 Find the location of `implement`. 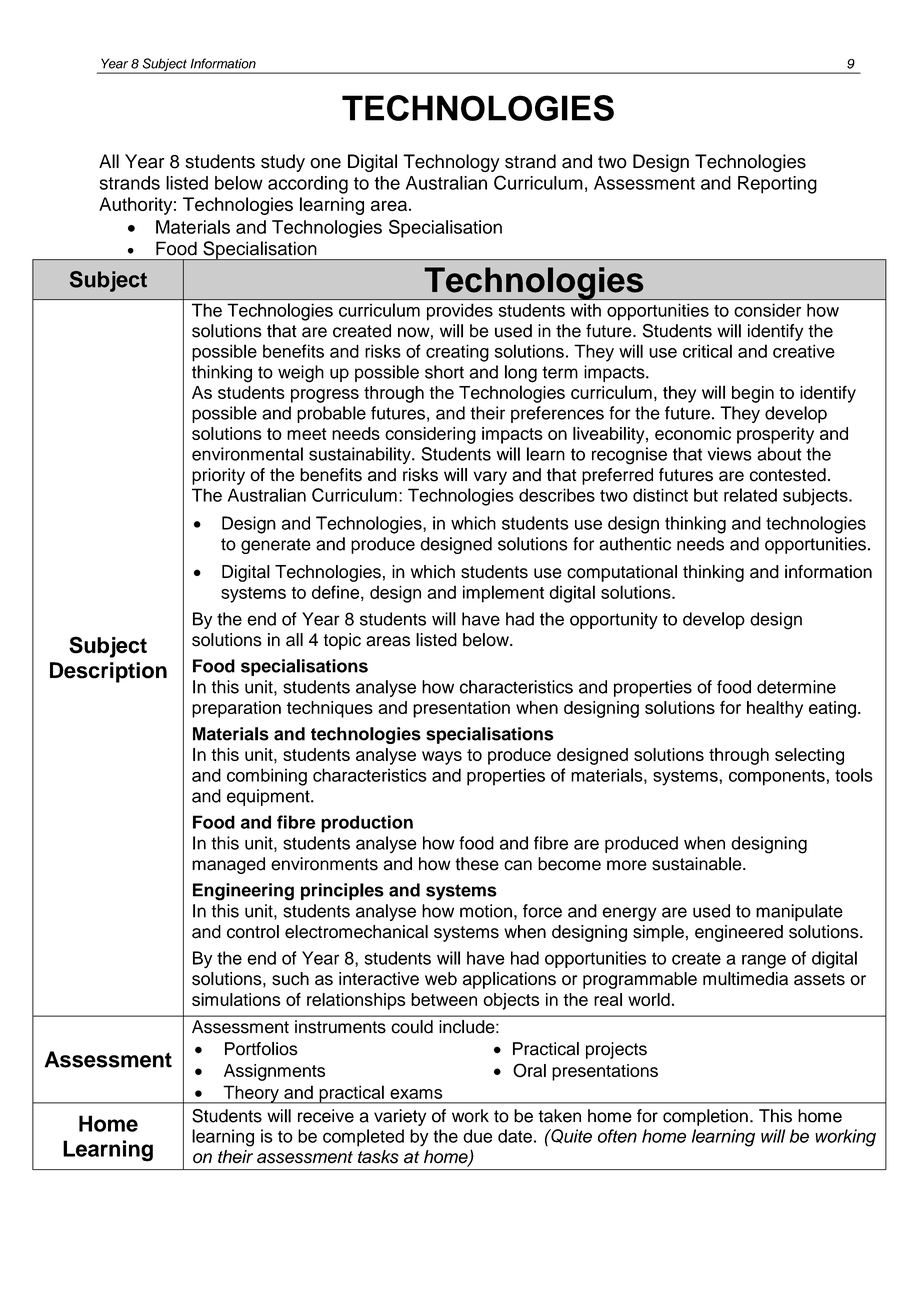

implement is located at coordinates (503, 594).
